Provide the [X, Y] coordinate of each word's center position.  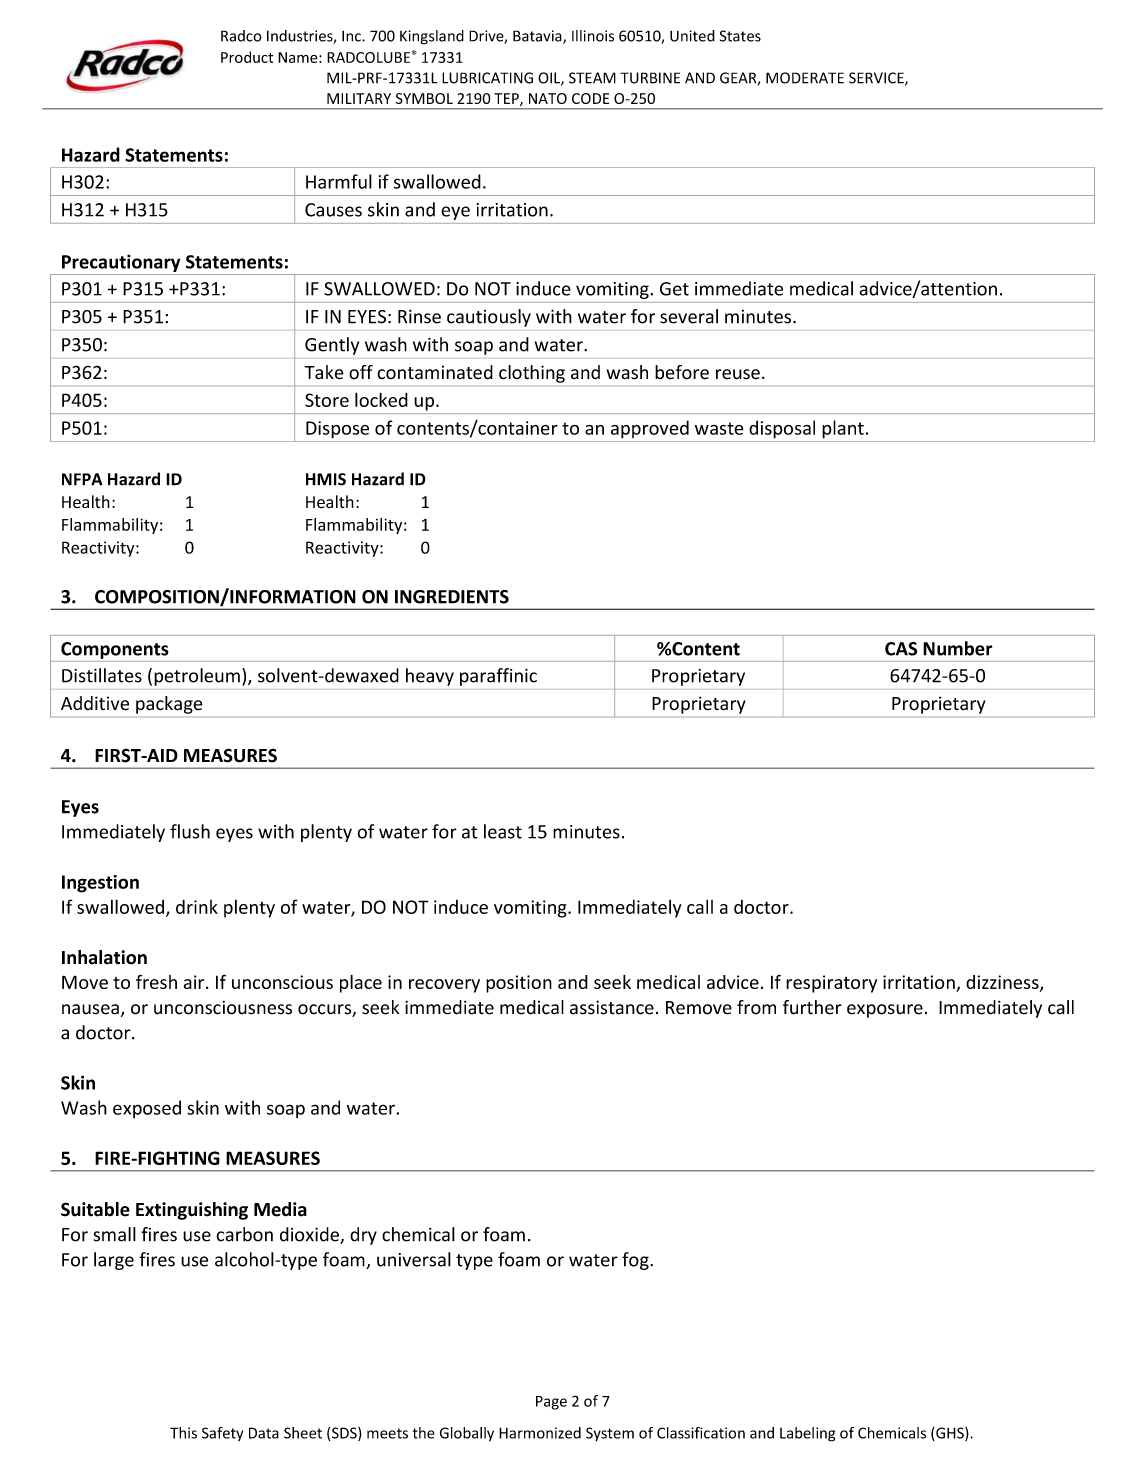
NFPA [82, 479]
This [183, 1433]
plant [843, 429]
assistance [612, 1007]
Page [551, 1403]
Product [247, 57]
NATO [548, 98]
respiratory [831, 984]
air [195, 982]
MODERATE [805, 78]
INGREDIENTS [452, 597]
